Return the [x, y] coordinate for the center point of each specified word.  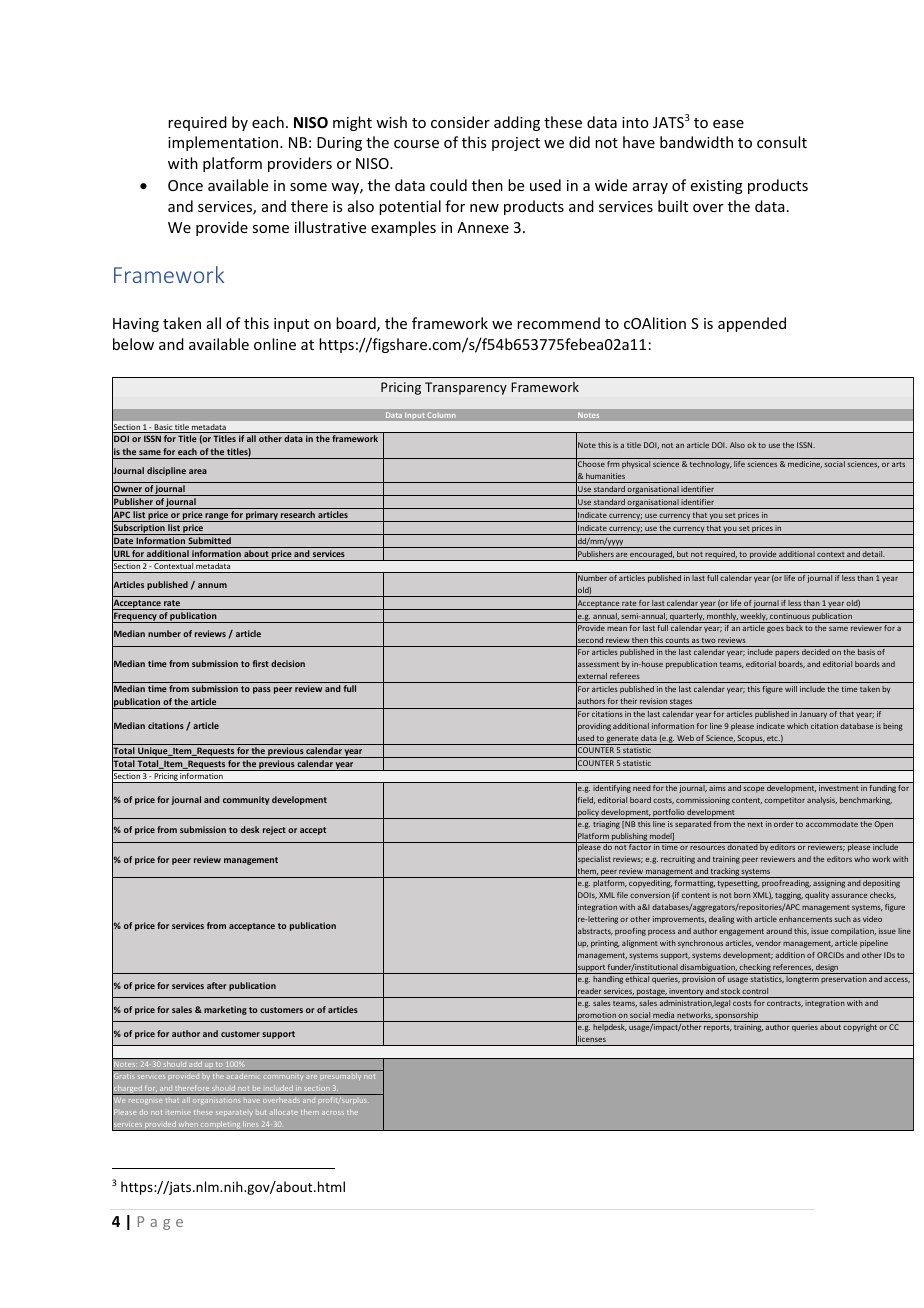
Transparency [466, 388]
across [333, 1113]
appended [752, 324]
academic [243, 1076]
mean [617, 629]
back [794, 628]
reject [274, 830]
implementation [224, 143]
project [516, 144]
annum [212, 585]
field [585, 800]
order [783, 822]
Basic [163, 428]
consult [782, 142]
